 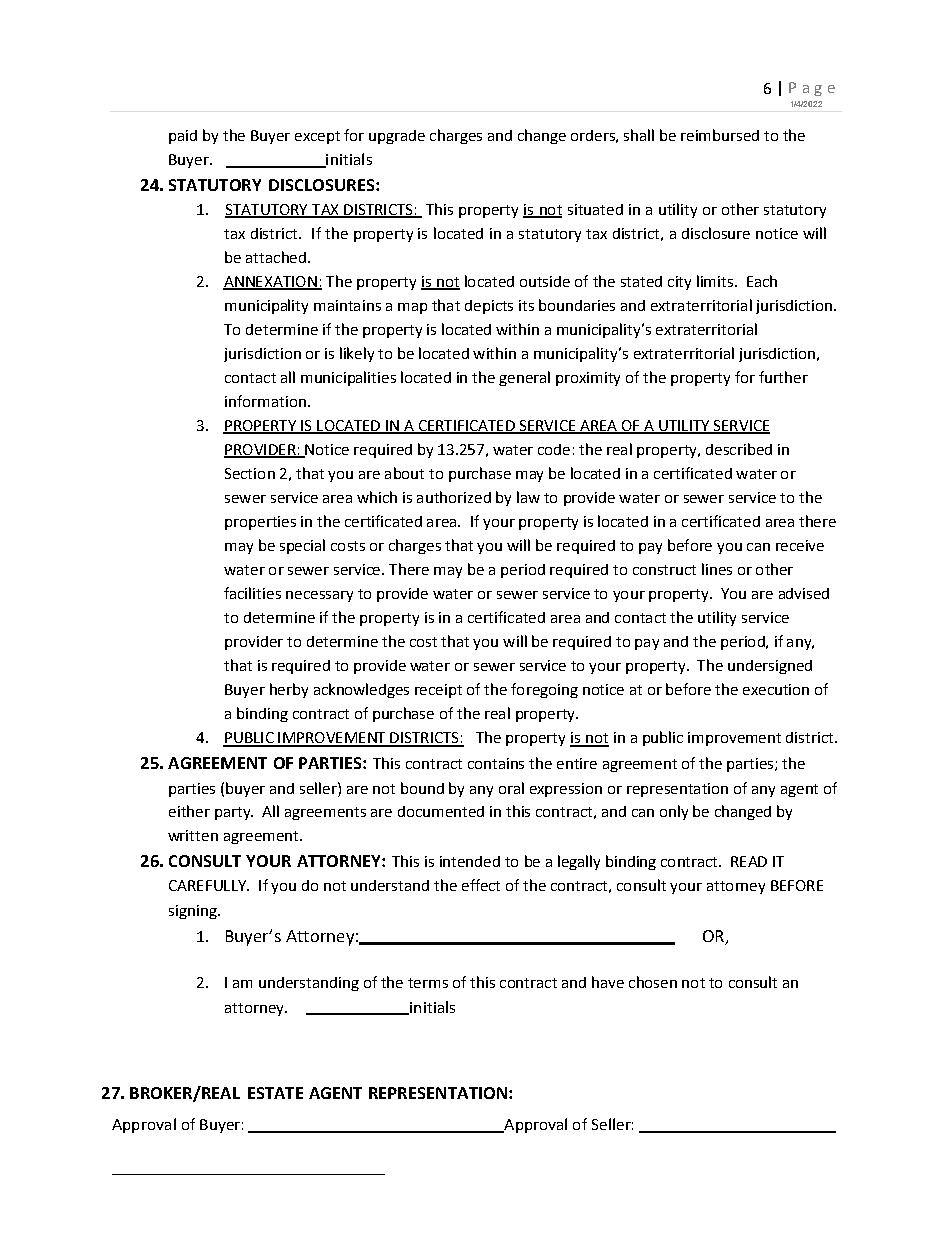 What do you see at coordinates (720, 135) in the page?
I see `reimbursed` at bounding box center [720, 135].
